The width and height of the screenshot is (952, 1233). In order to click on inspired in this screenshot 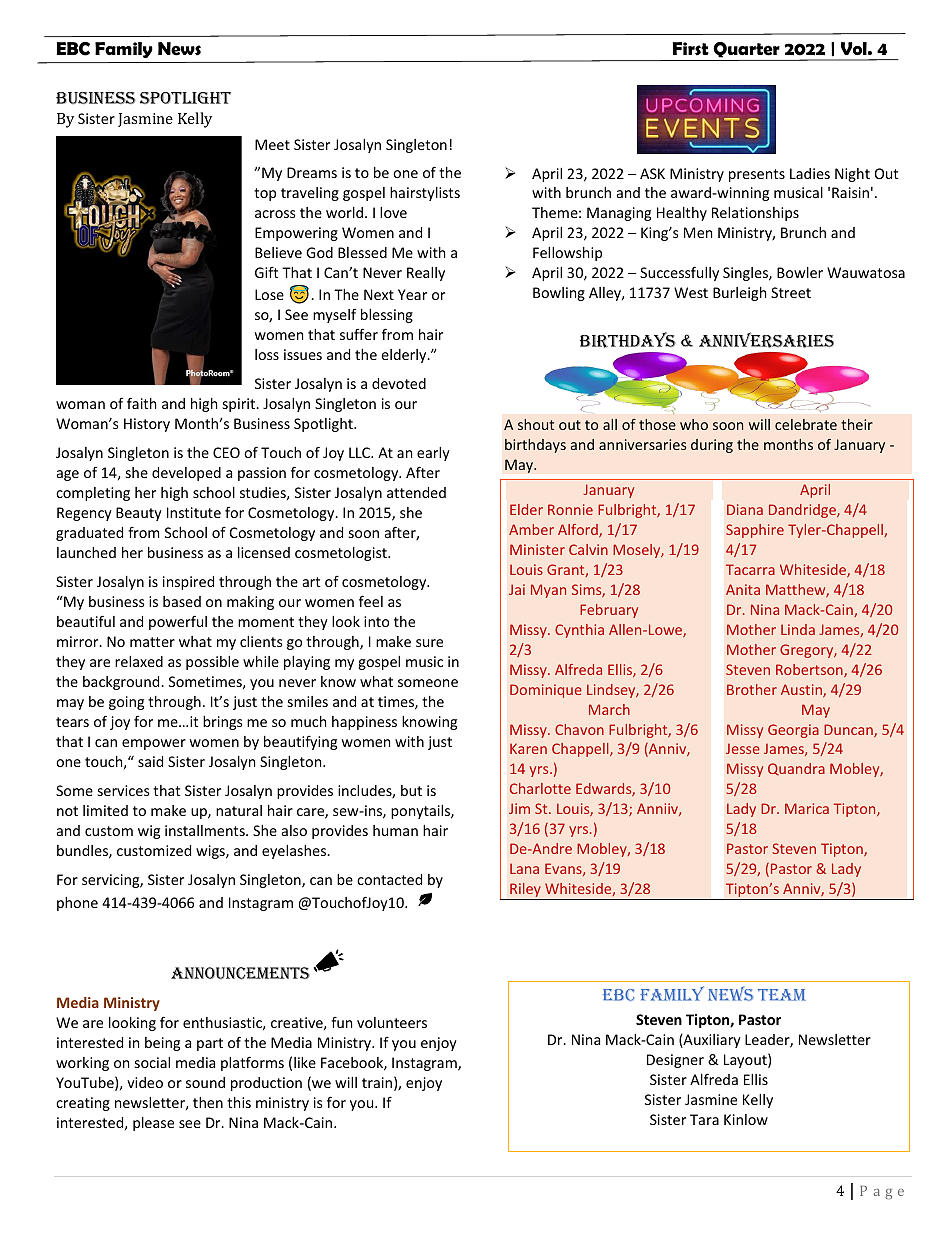, I will do `click(188, 583)`.
